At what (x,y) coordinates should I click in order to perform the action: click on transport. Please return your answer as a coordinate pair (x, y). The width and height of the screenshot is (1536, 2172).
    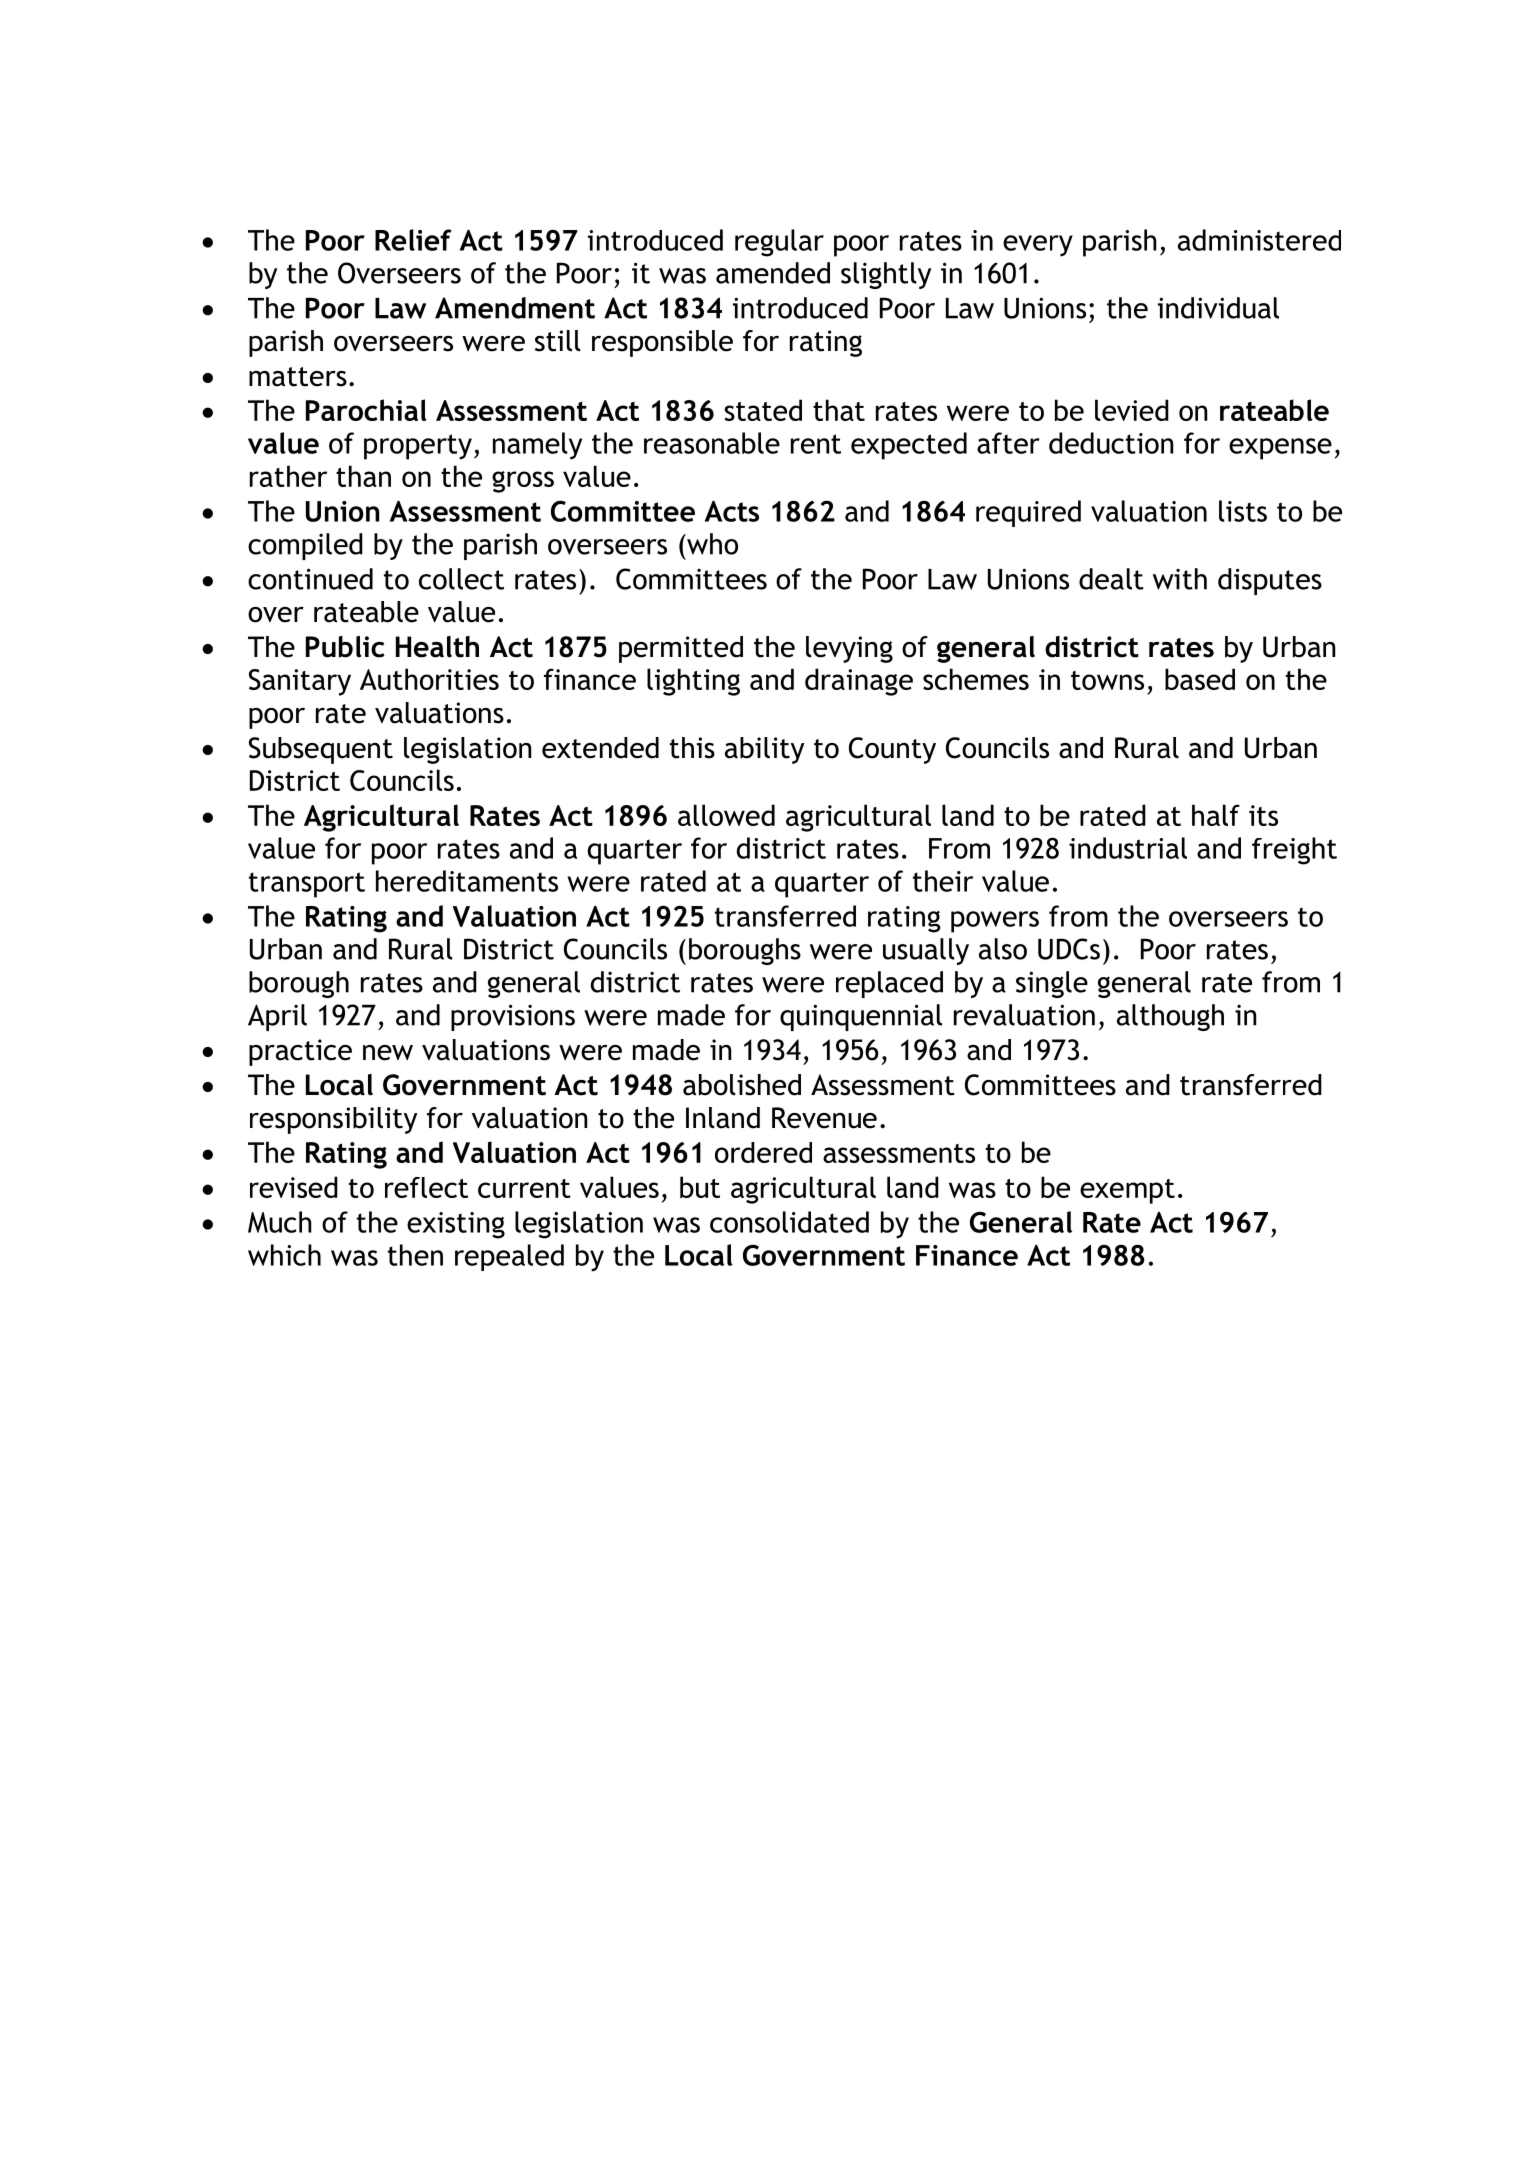
    Looking at the image, I should click on (307, 885).
